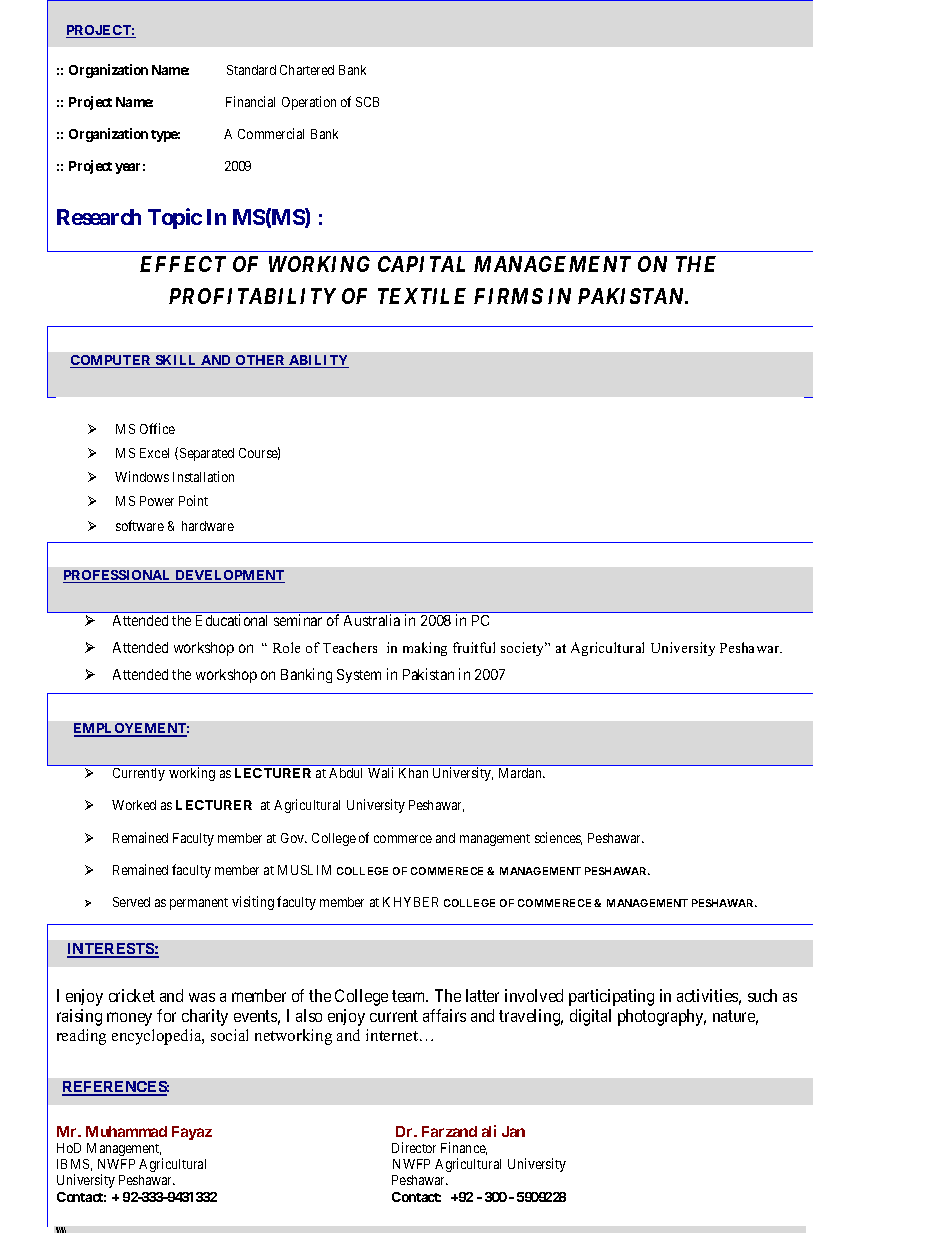 This image has height=1233, width=952. Describe the element at coordinates (367, 102) in the image. I see `SCB` at that location.
